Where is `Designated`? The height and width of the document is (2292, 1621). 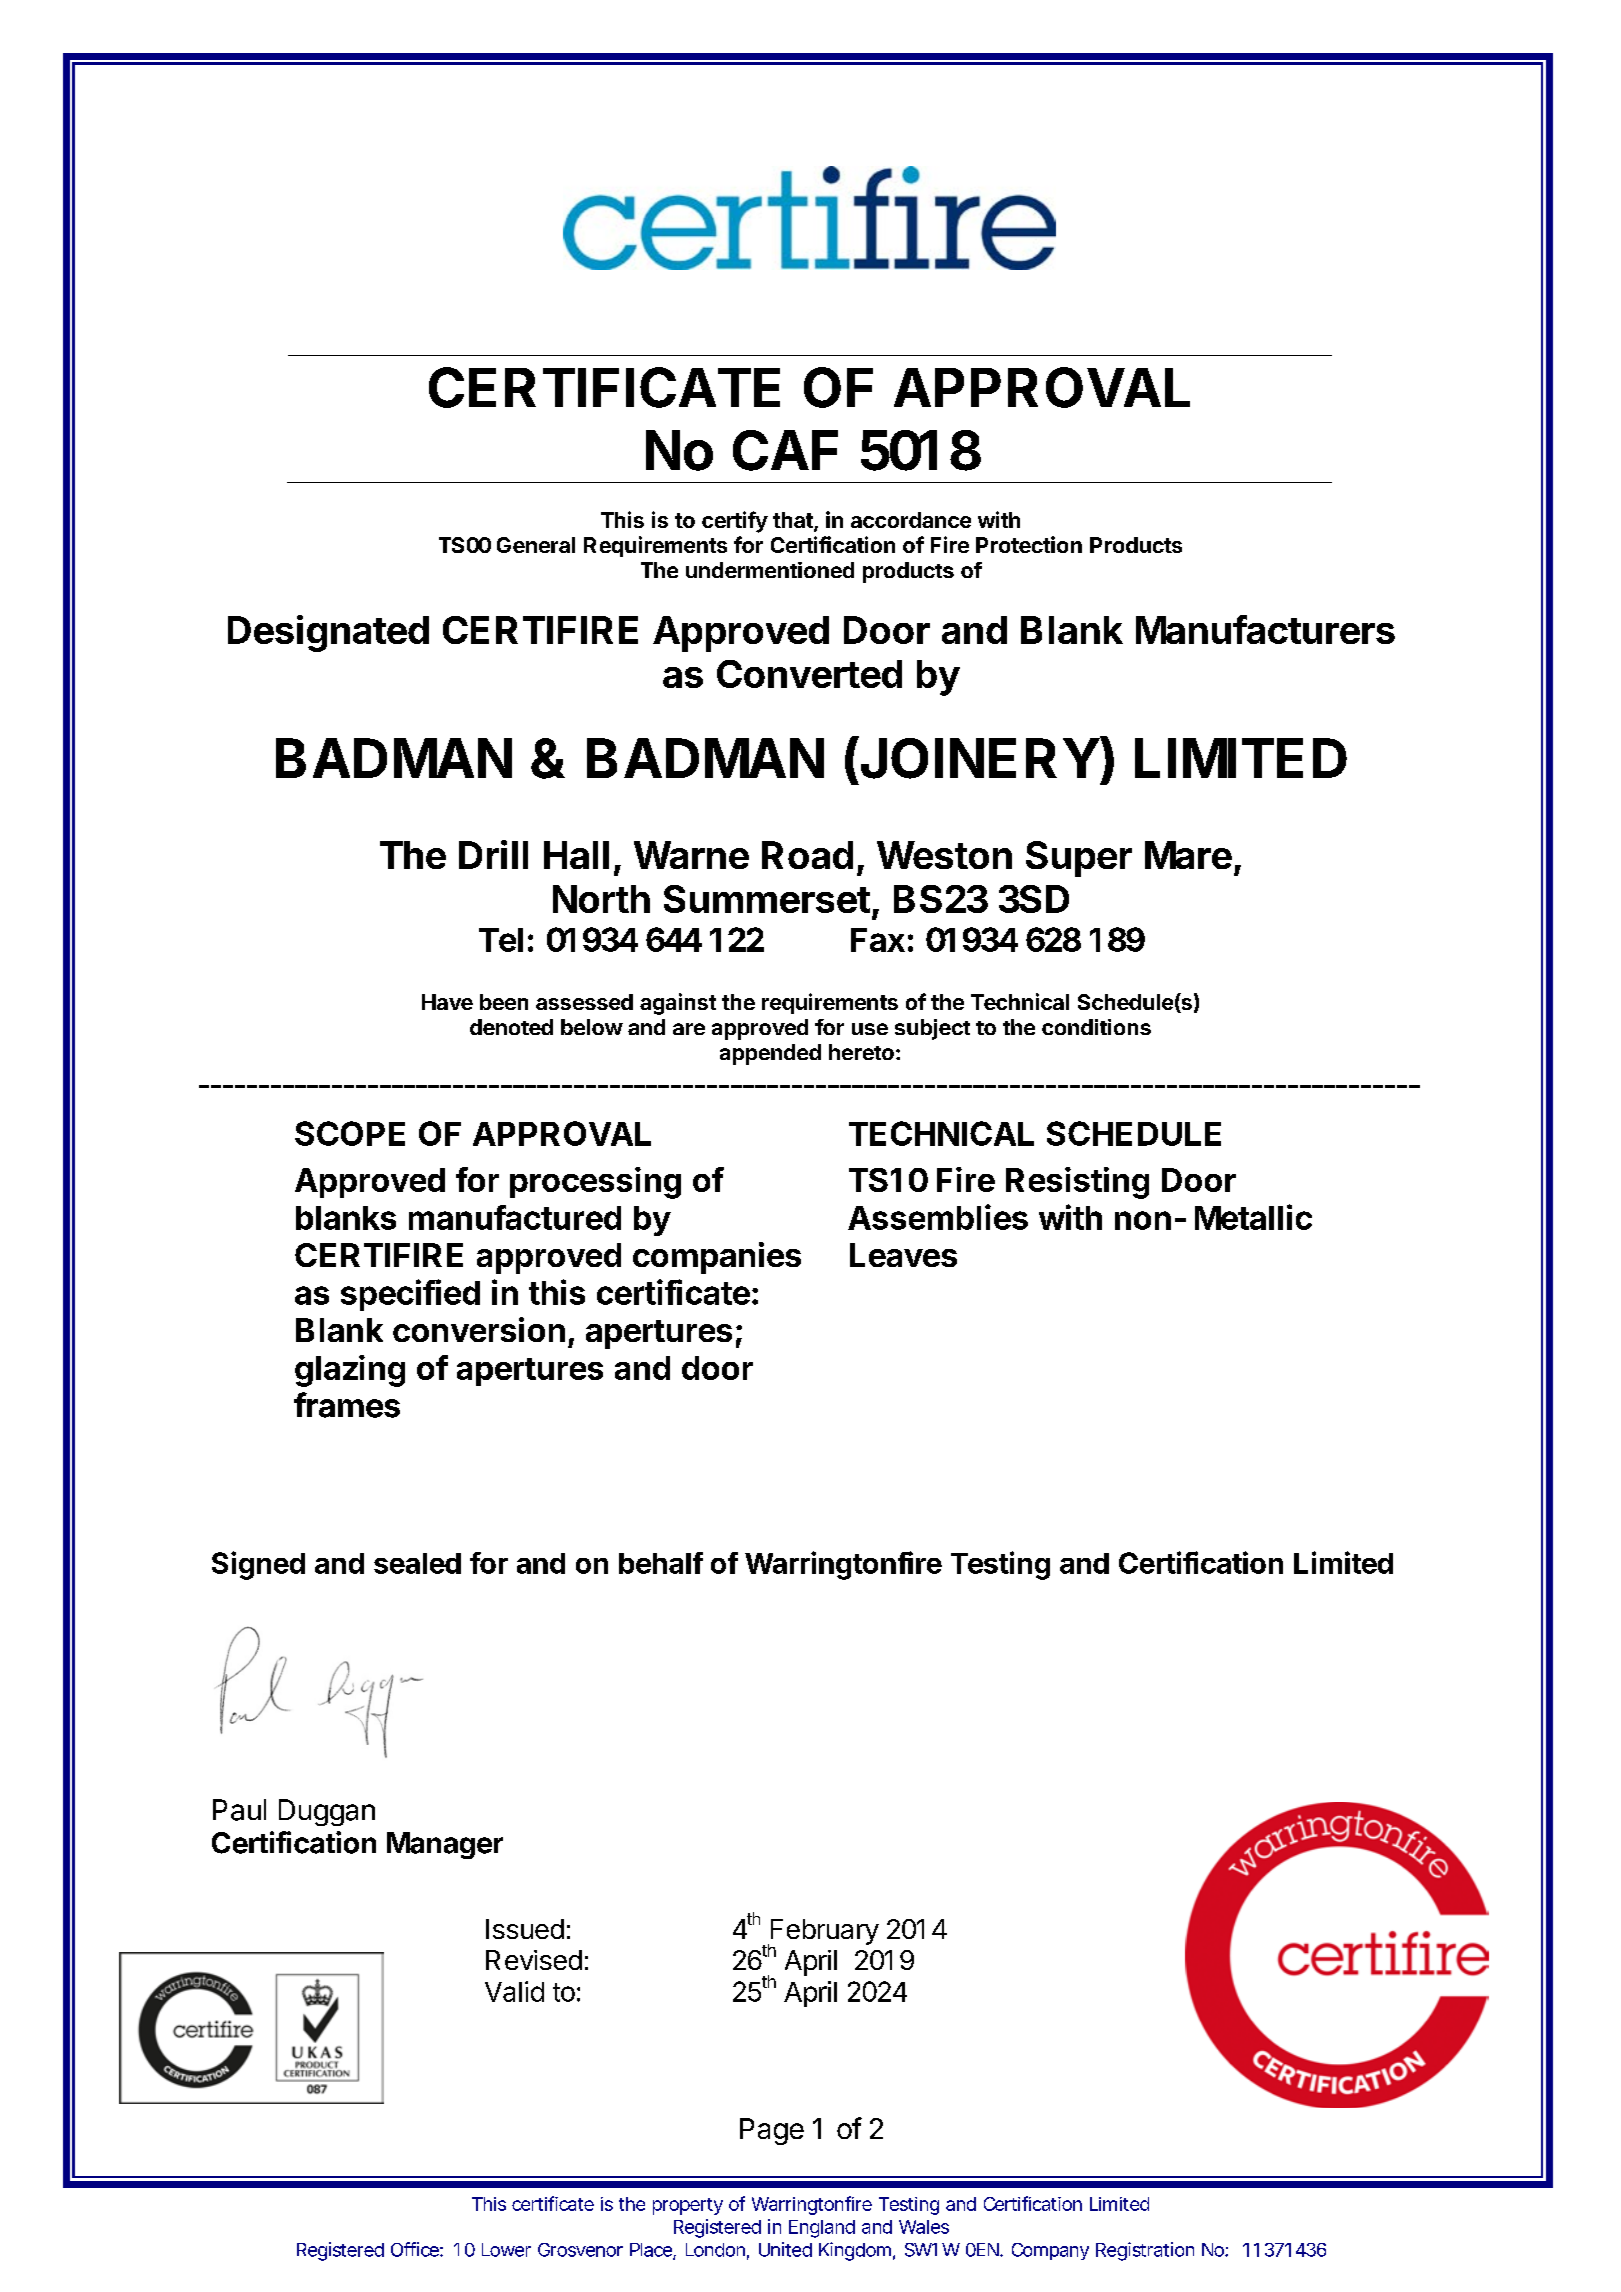 Designated is located at coordinates (328, 633).
